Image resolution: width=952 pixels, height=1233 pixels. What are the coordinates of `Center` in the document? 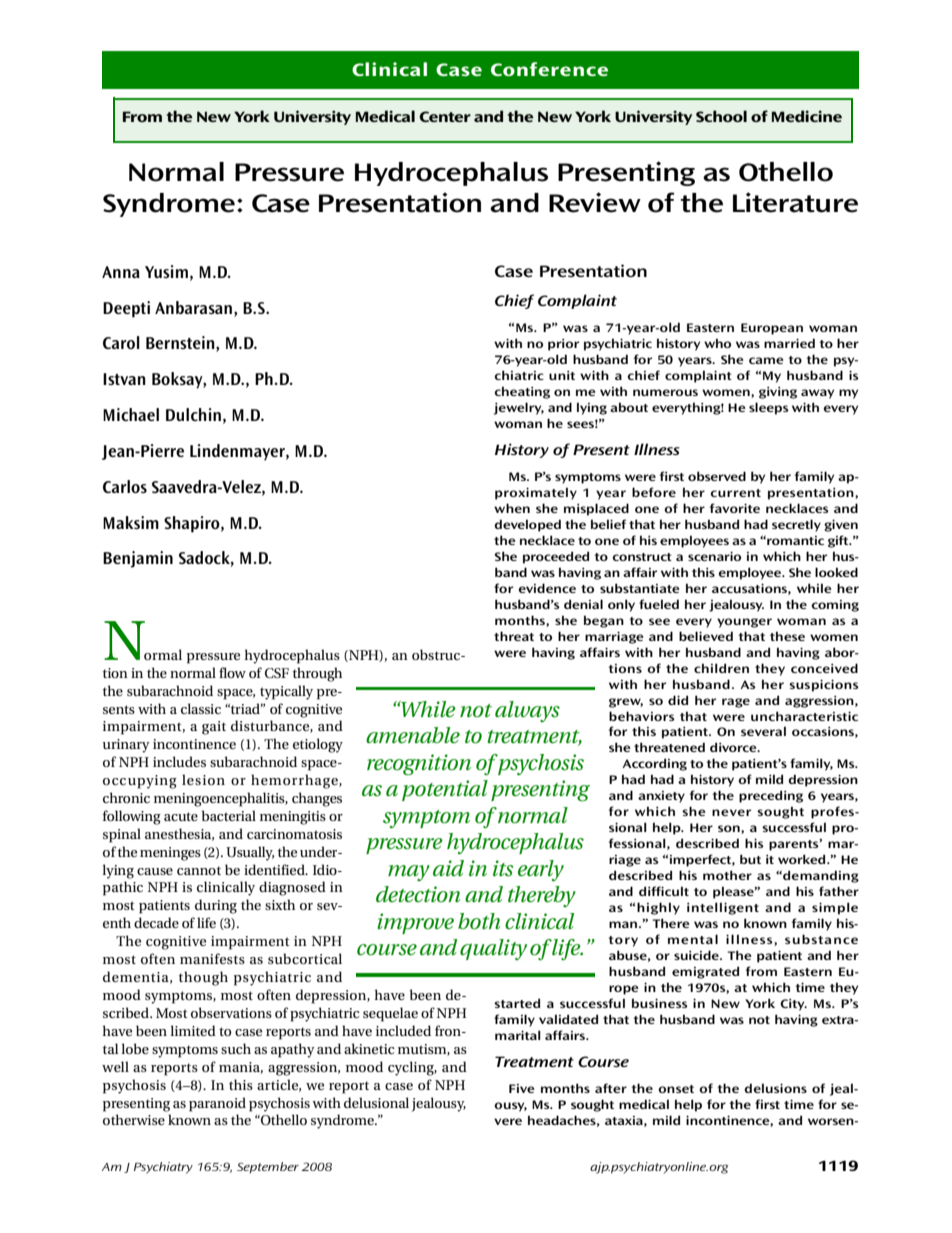 It's located at (445, 116).
